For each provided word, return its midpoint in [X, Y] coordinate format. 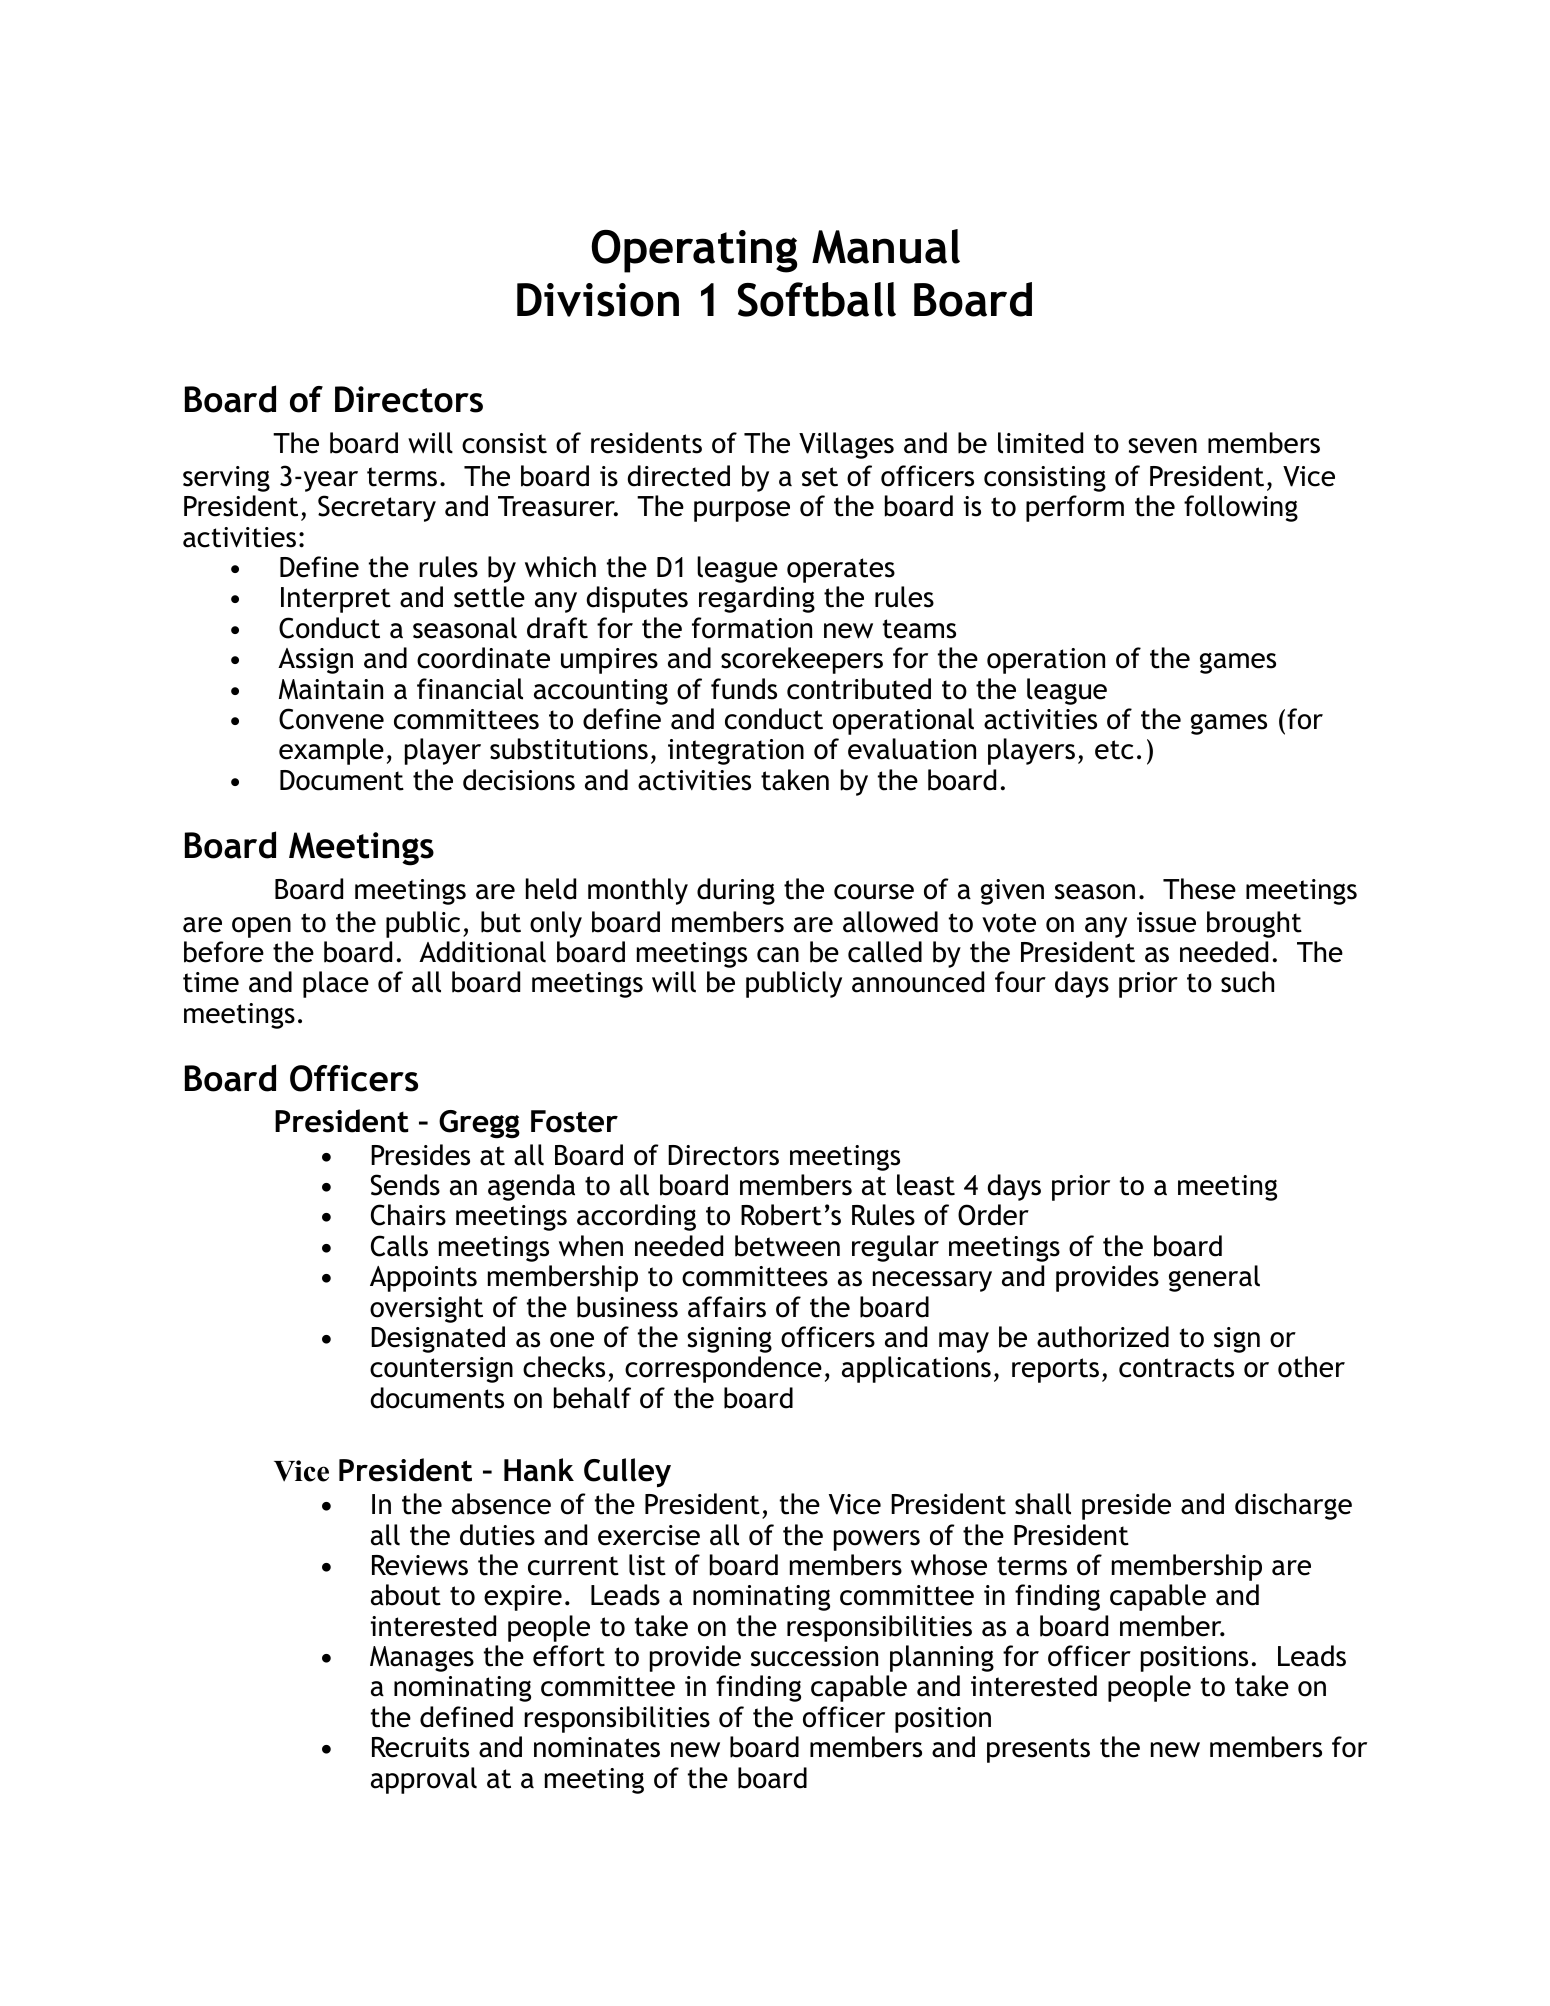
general [1214, 1278]
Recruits [420, 1747]
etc [1114, 750]
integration [736, 752]
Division [598, 300]
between [787, 1246]
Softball [817, 299]
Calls [399, 1246]
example [331, 751]
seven [1162, 446]
